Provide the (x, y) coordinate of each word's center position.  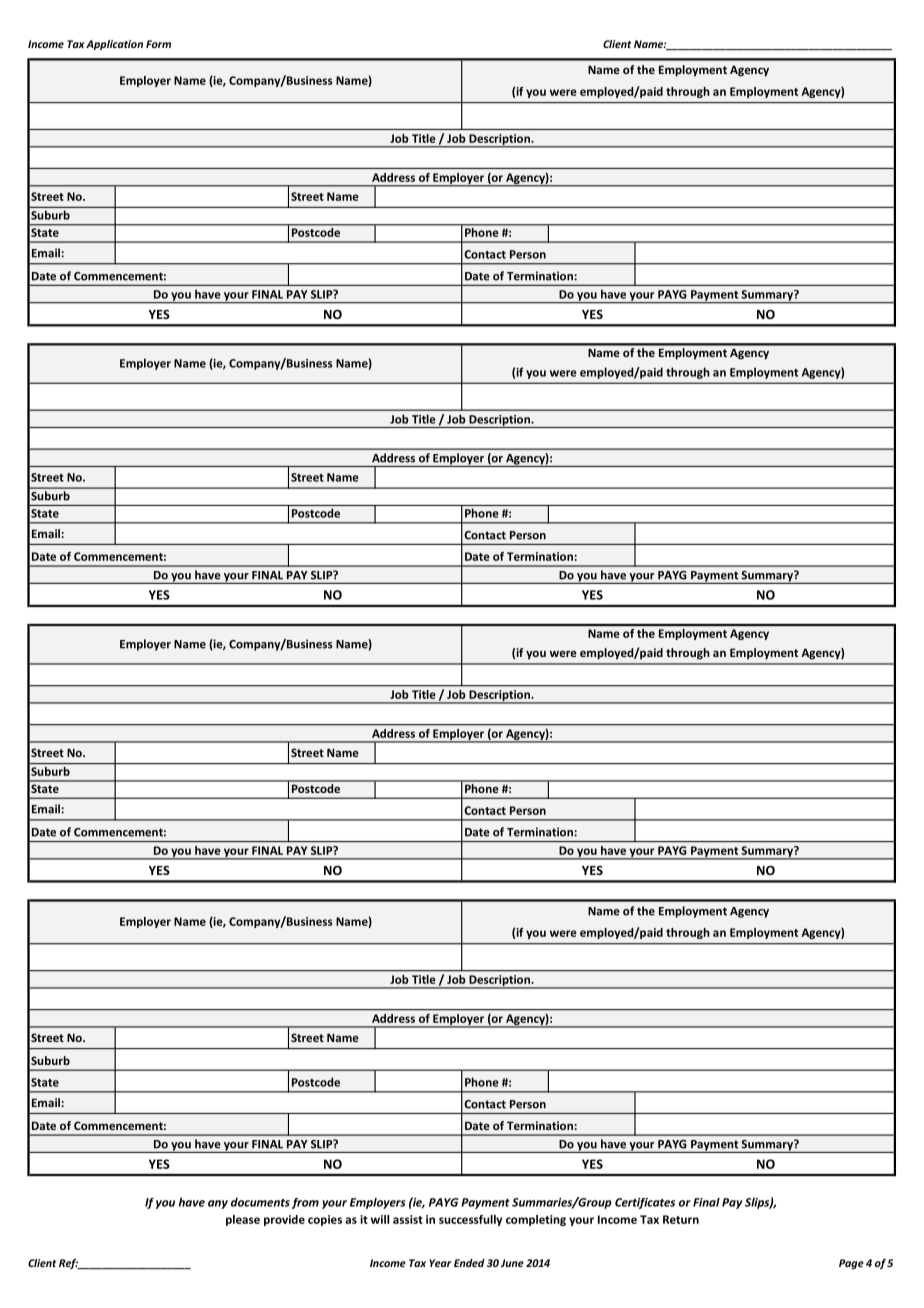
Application (114, 45)
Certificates (645, 1203)
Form (158, 44)
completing (536, 1220)
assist (408, 1219)
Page (851, 1264)
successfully (470, 1220)
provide (284, 1220)
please (243, 1220)
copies (325, 1220)
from (305, 1203)
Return (681, 1219)
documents (260, 1202)
